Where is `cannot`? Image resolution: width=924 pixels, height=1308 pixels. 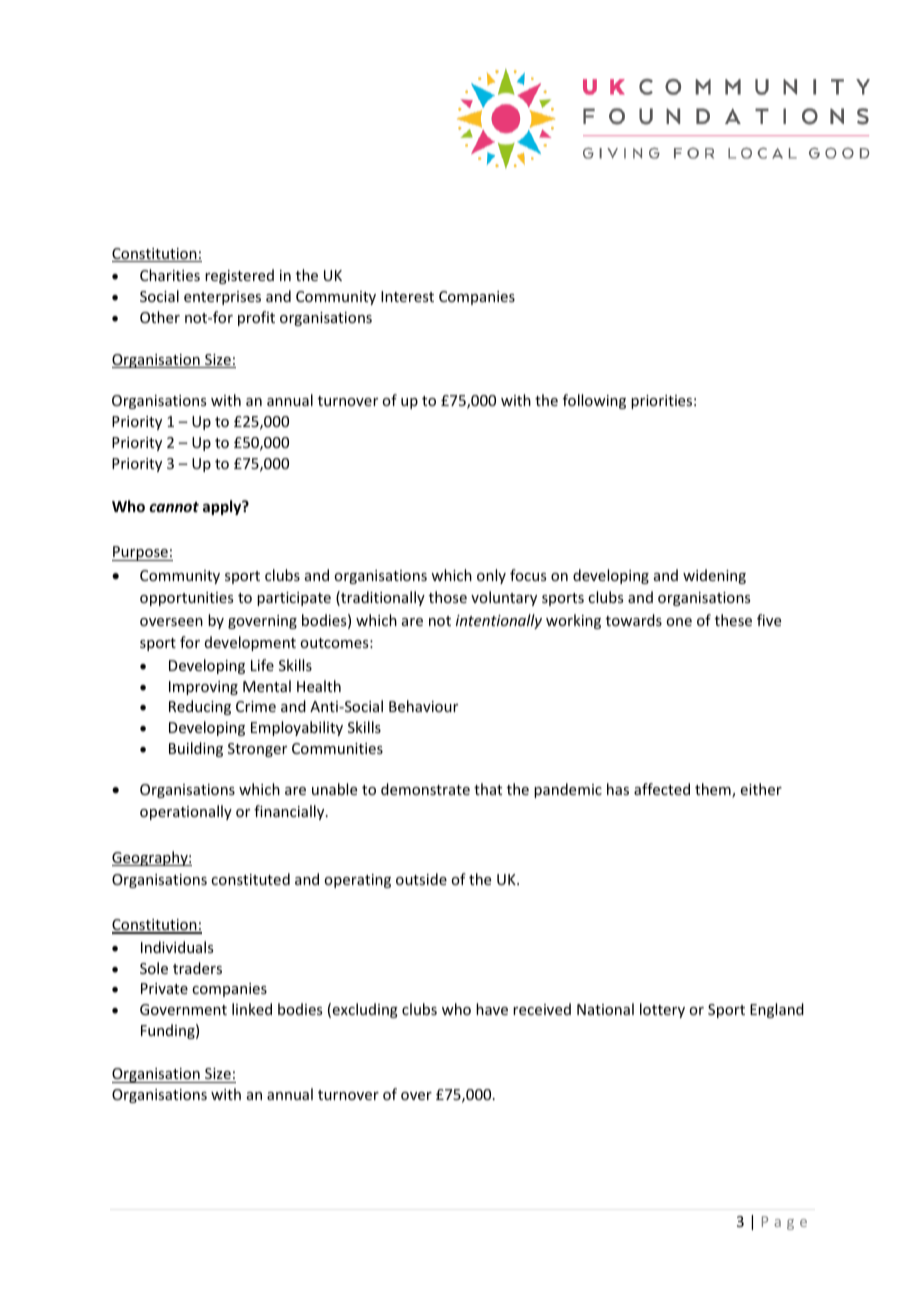 cannot is located at coordinates (174, 507).
